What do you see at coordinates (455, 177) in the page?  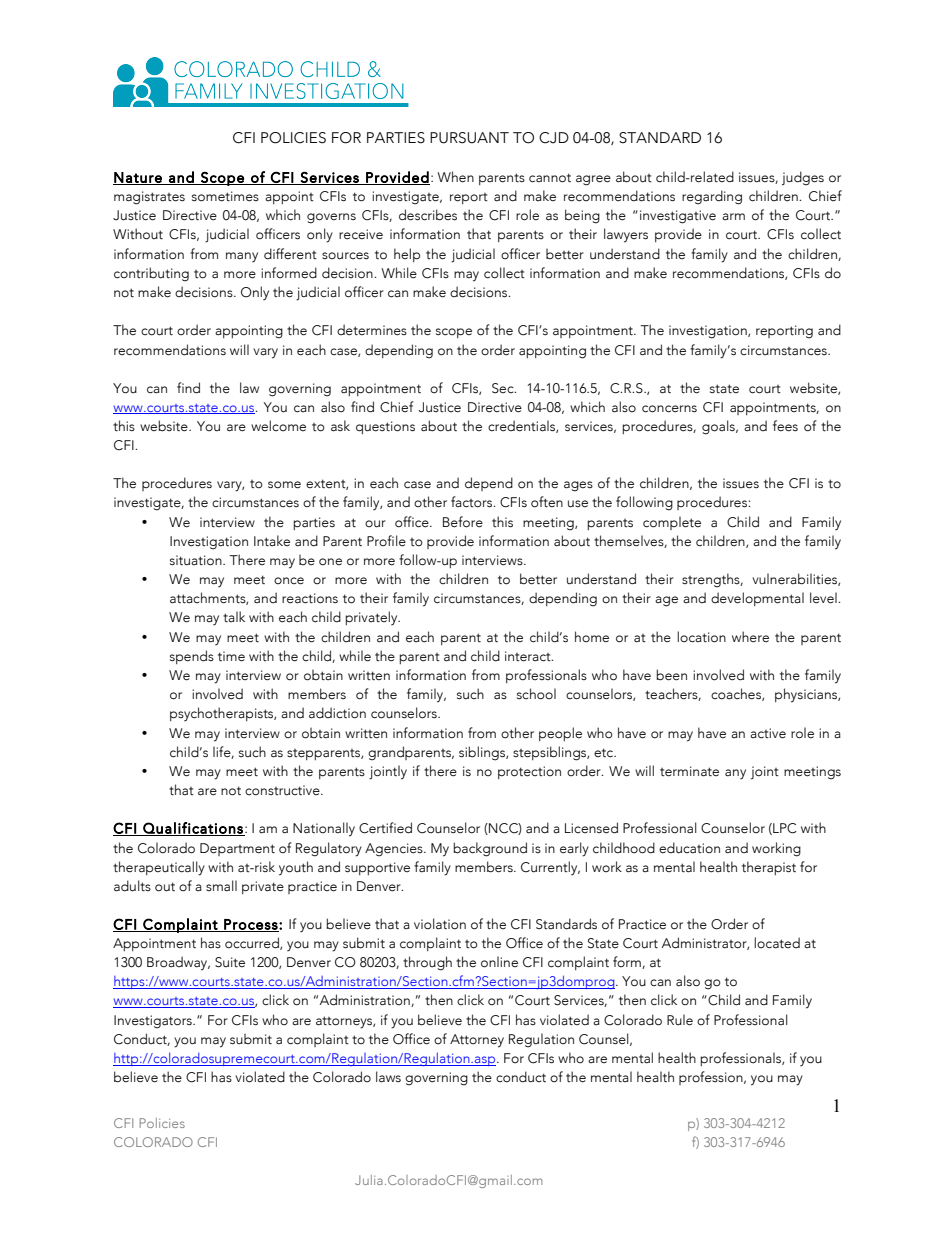 I see `When` at bounding box center [455, 177].
